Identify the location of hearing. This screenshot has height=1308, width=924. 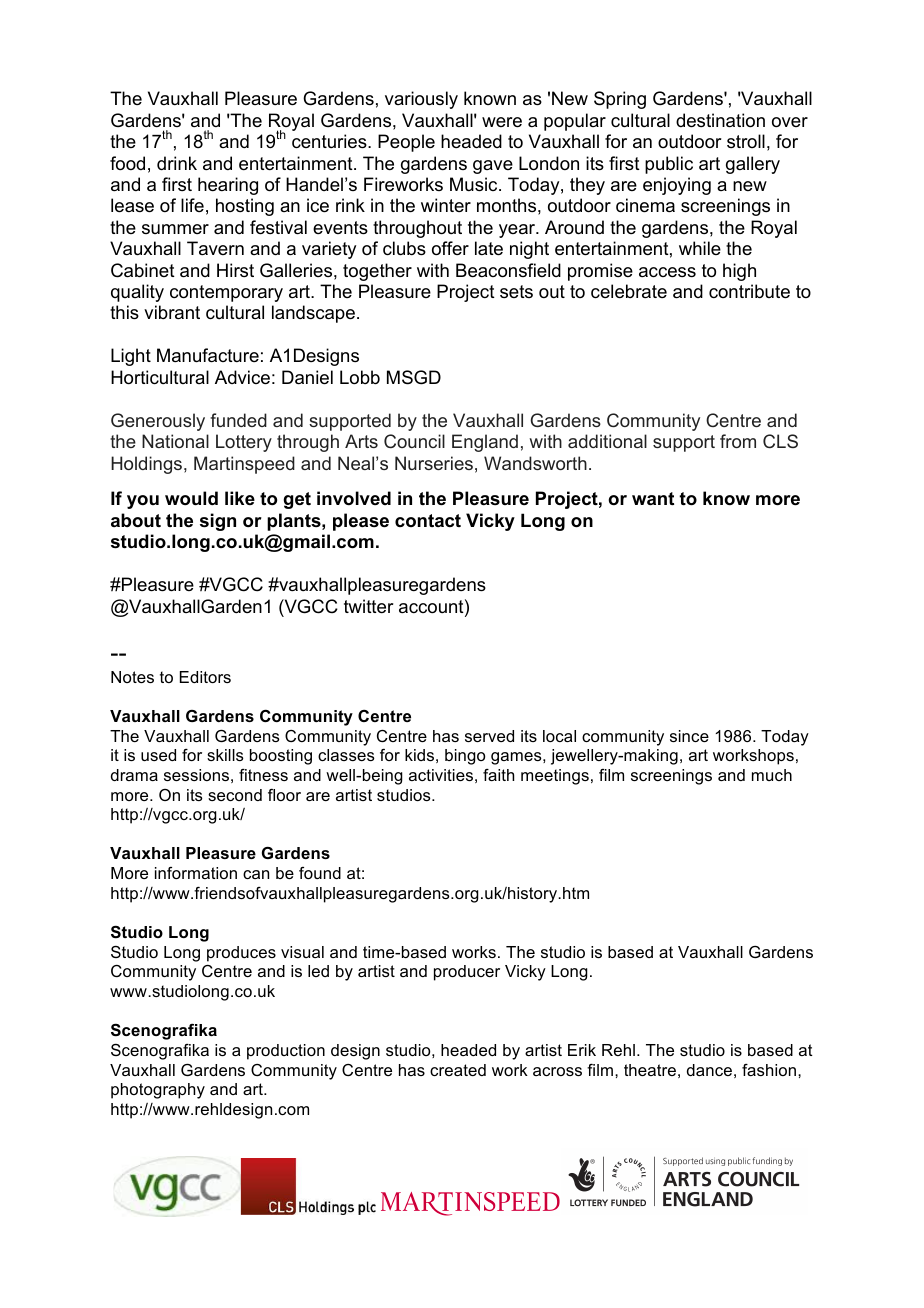
(228, 186).
